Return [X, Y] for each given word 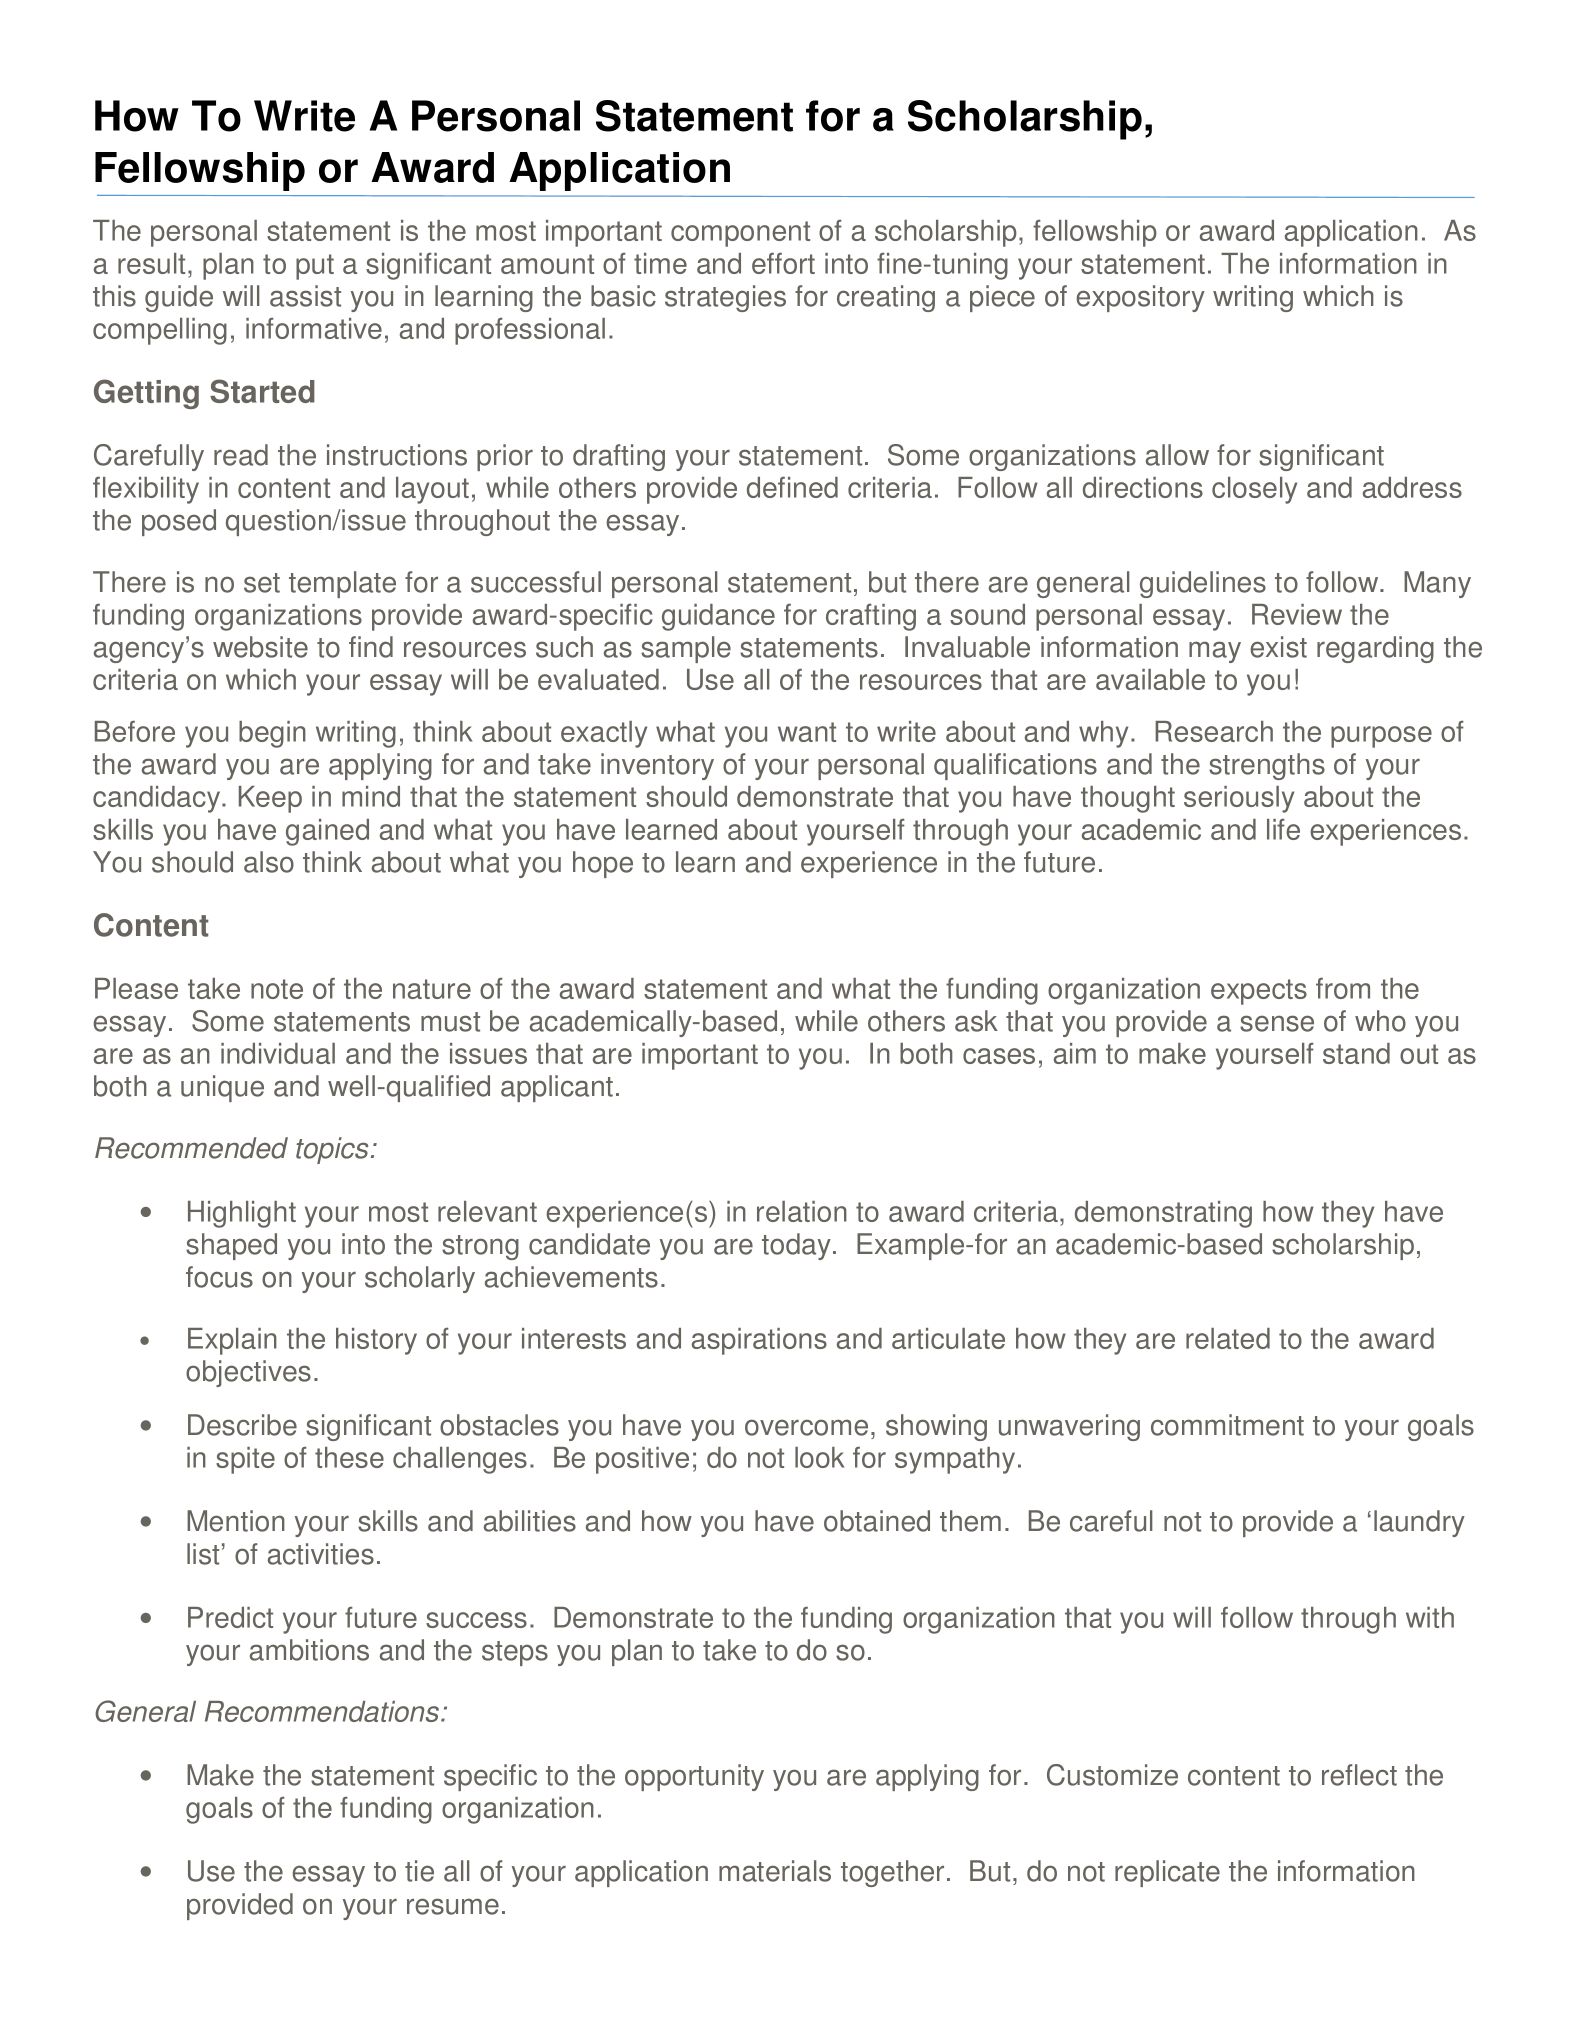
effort [783, 263]
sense [1277, 1023]
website [260, 647]
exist [1278, 647]
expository [1140, 298]
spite [245, 1460]
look [819, 1457]
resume [453, 1906]
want [807, 732]
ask [976, 1021]
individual [278, 1053]
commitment [1227, 1425]
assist [305, 296]
